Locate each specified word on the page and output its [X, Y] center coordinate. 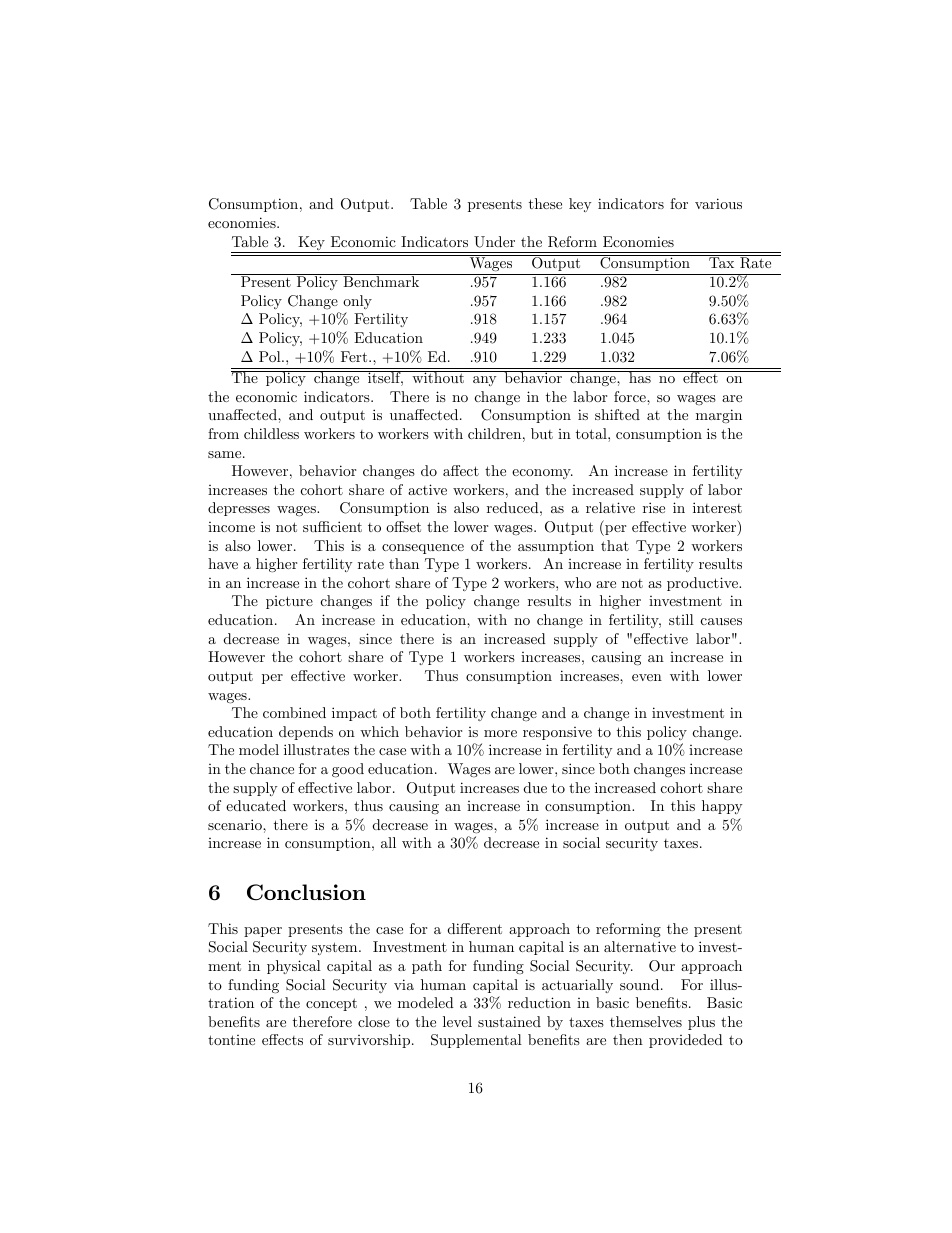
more [500, 733]
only [357, 302]
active [427, 489]
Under [494, 242]
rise [654, 507]
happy [722, 807]
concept [331, 1004]
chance [272, 768]
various [718, 203]
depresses [239, 509]
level [457, 1021]
